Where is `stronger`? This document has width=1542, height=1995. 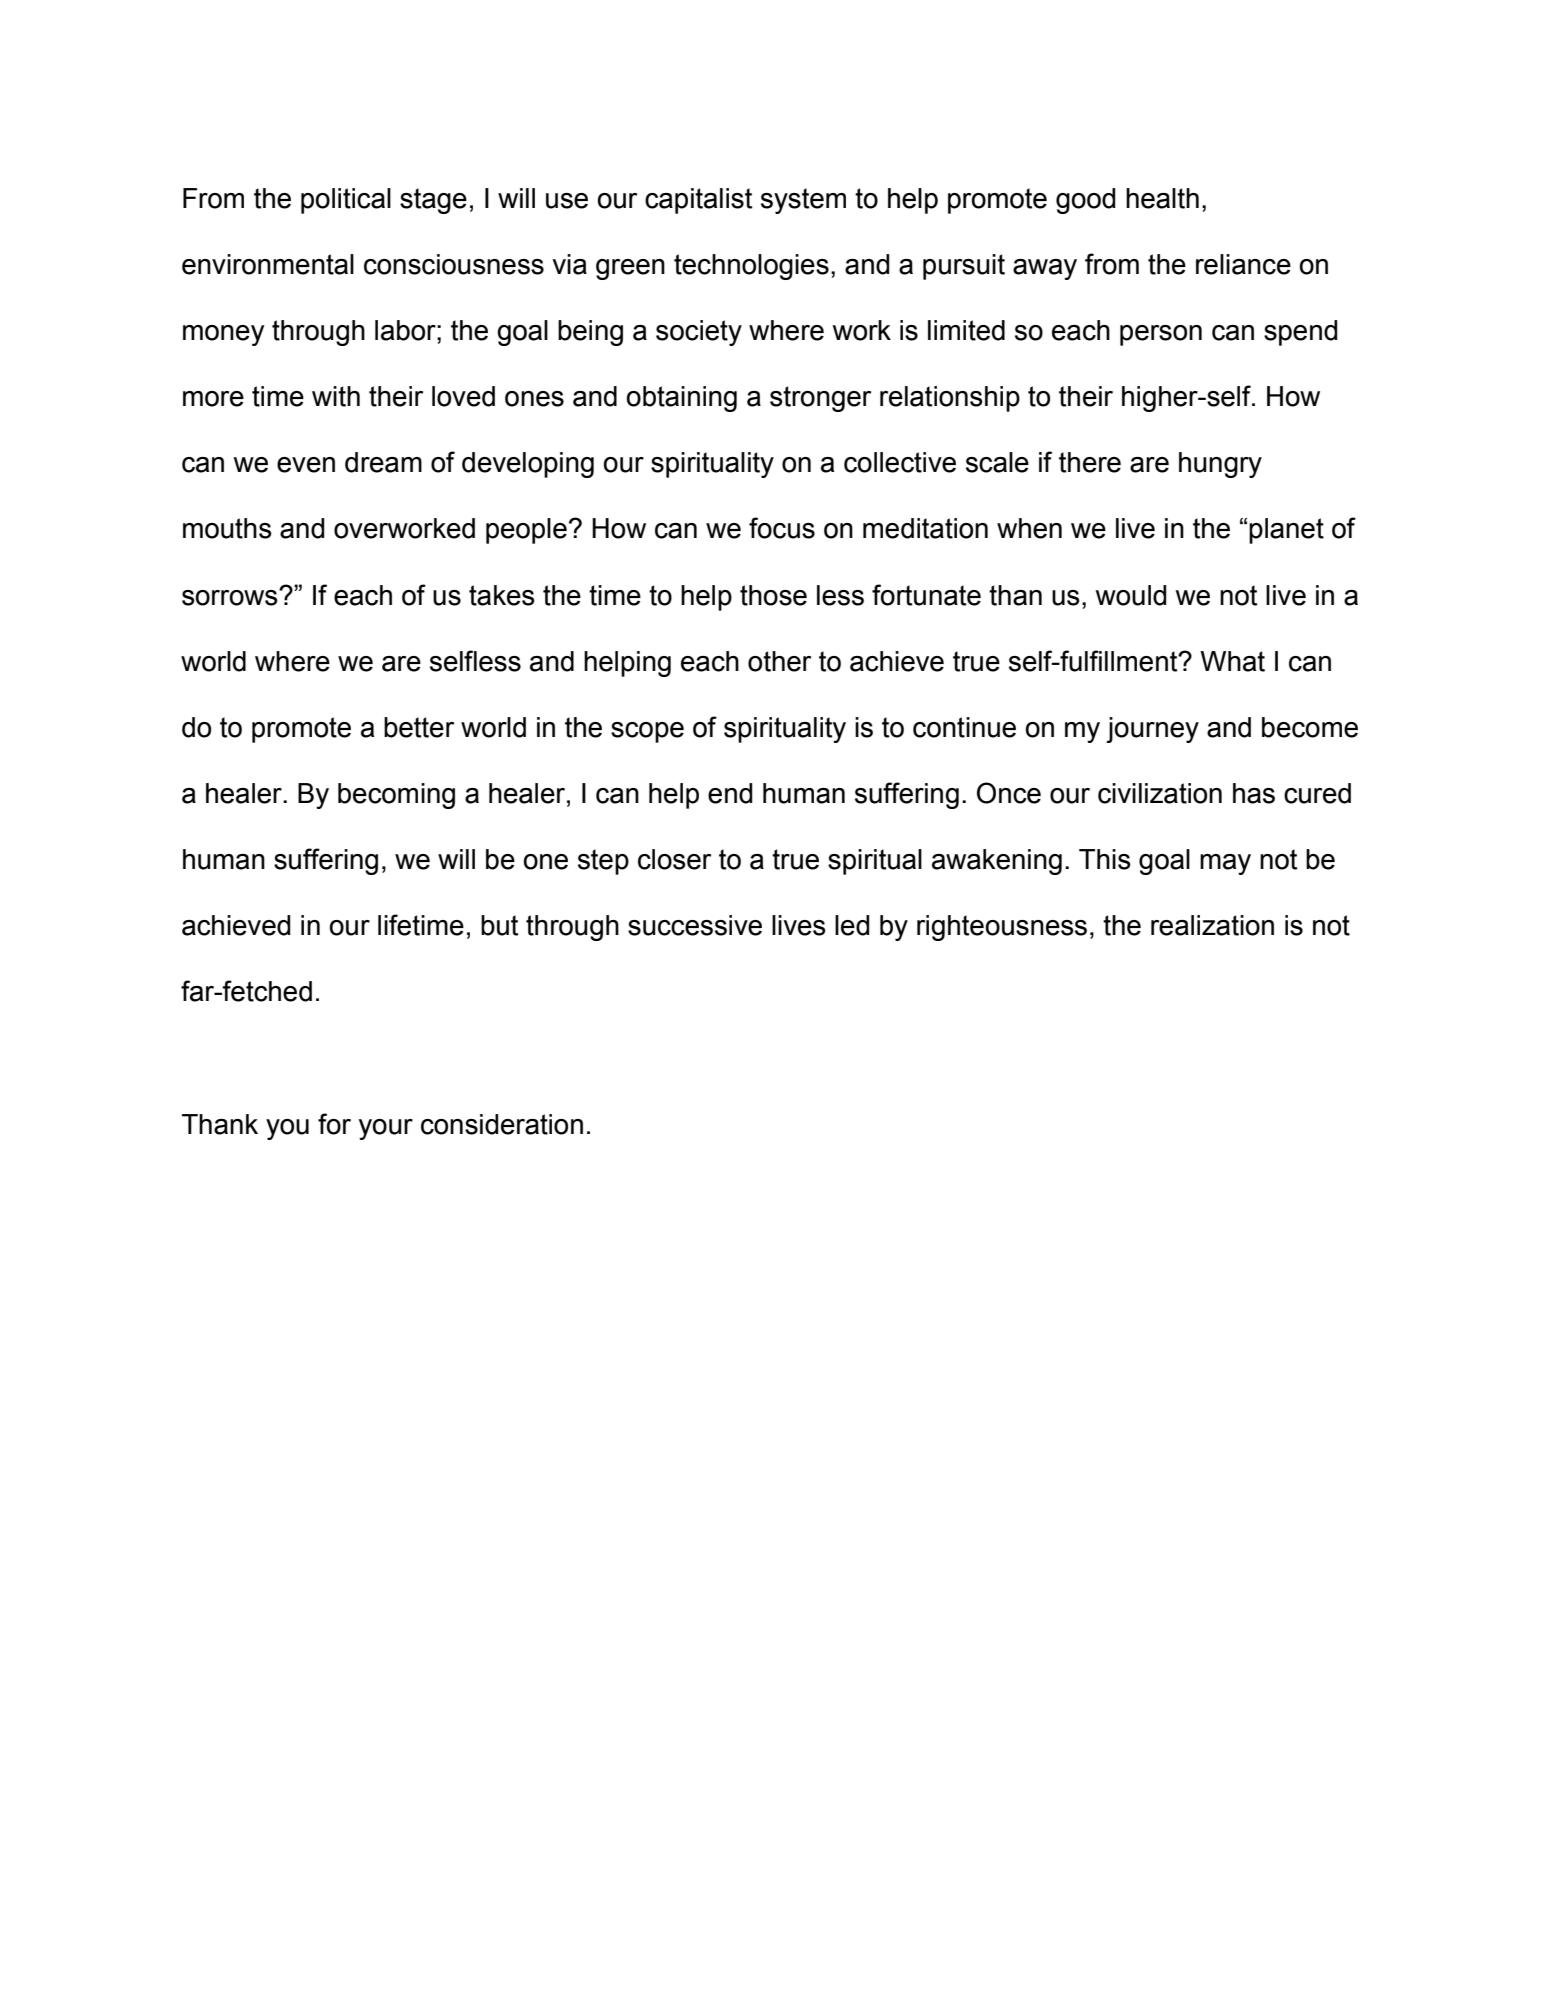 stronger is located at coordinates (820, 399).
